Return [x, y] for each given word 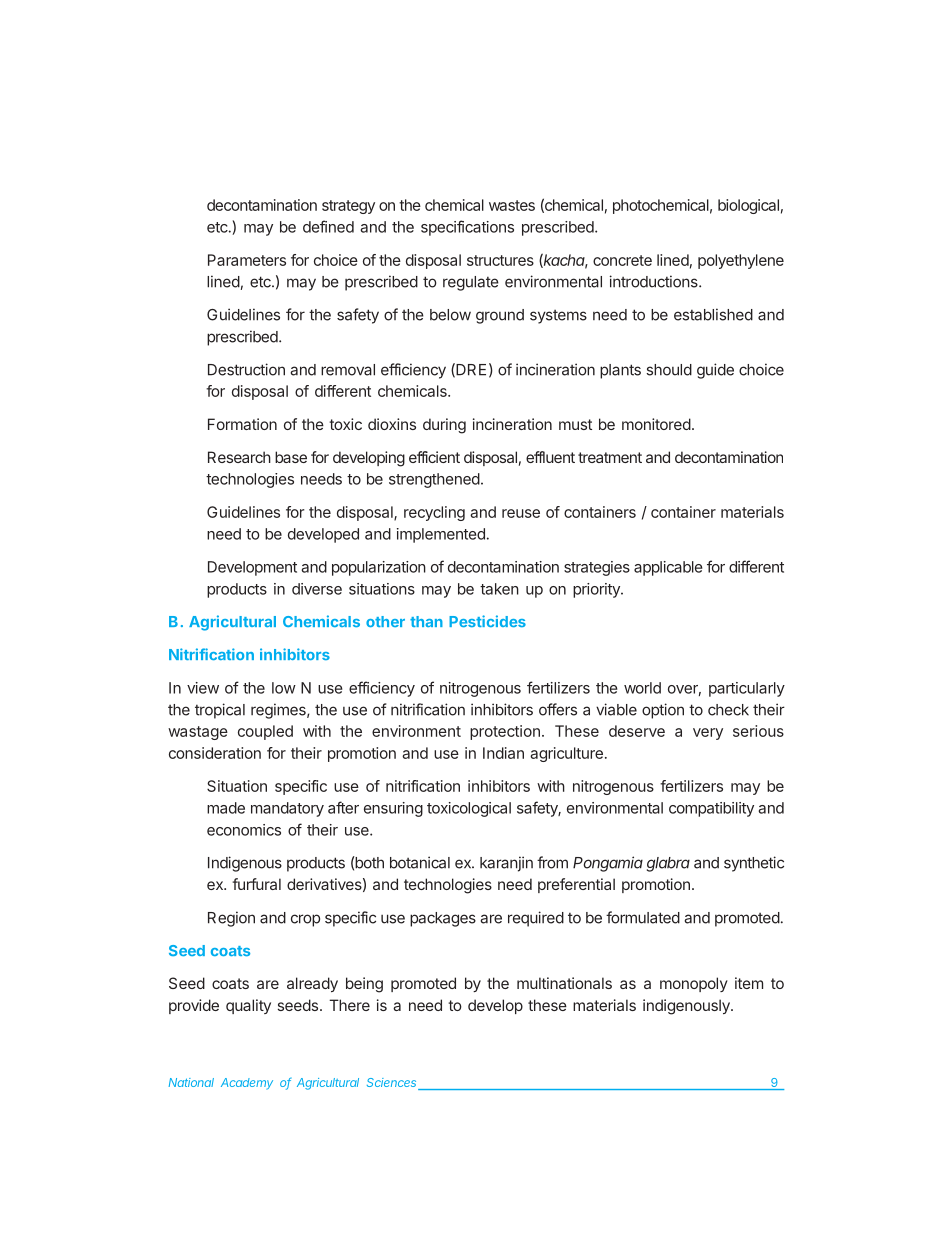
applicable [668, 568]
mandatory [287, 809]
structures [500, 260]
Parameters [247, 260]
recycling [434, 513]
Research [239, 457]
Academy [247, 1084]
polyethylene [741, 261]
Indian [503, 753]
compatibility [711, 809]
